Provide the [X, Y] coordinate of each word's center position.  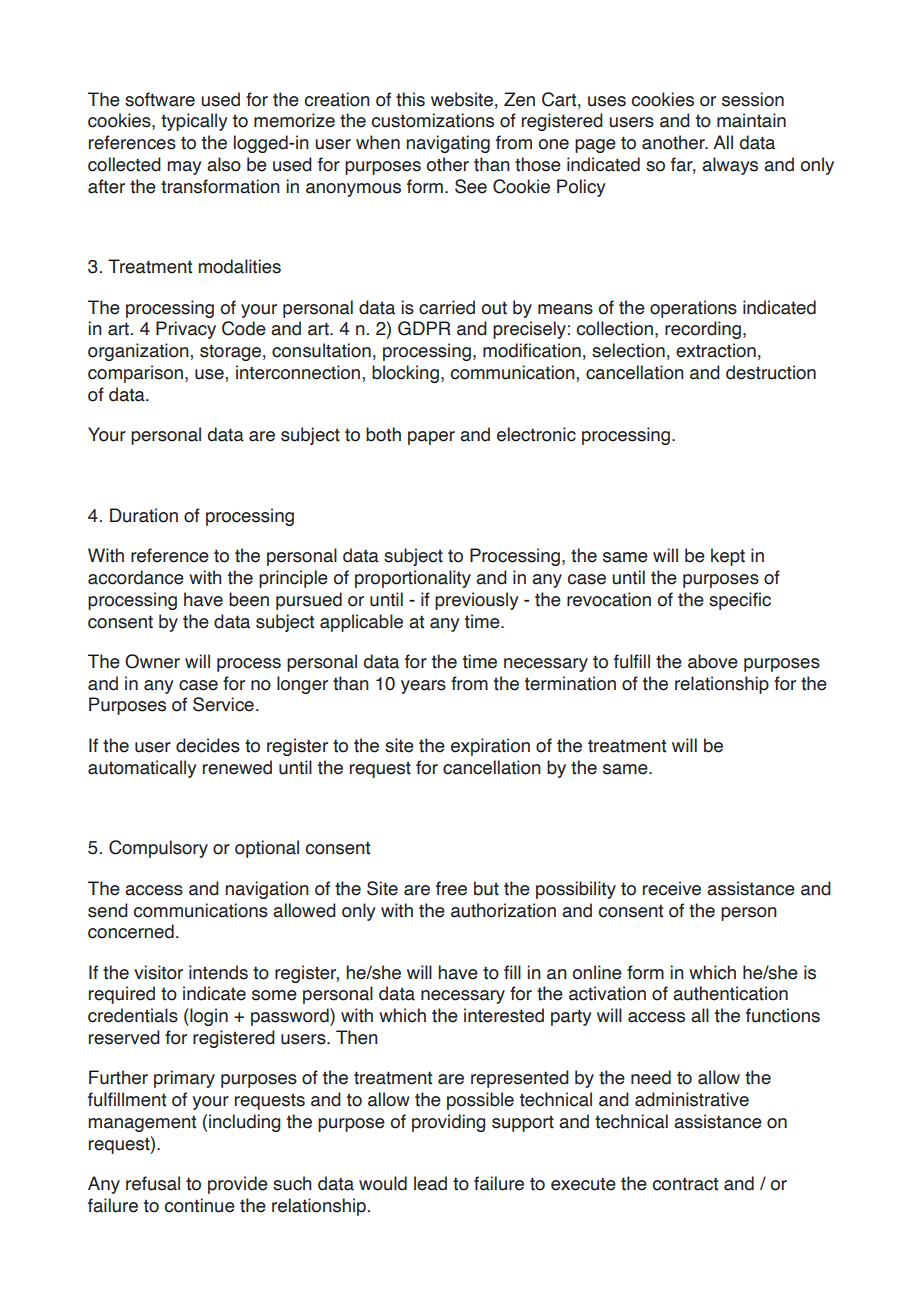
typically [194, 122]
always [730, 166]
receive [672, 888]
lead [430, 1183]
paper [431, 438]
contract [685, 1184]
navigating [448, 144]
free [451, 888]
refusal [153, 1183]
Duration [144, 515]
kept [728, 557]
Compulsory [158, 849]
